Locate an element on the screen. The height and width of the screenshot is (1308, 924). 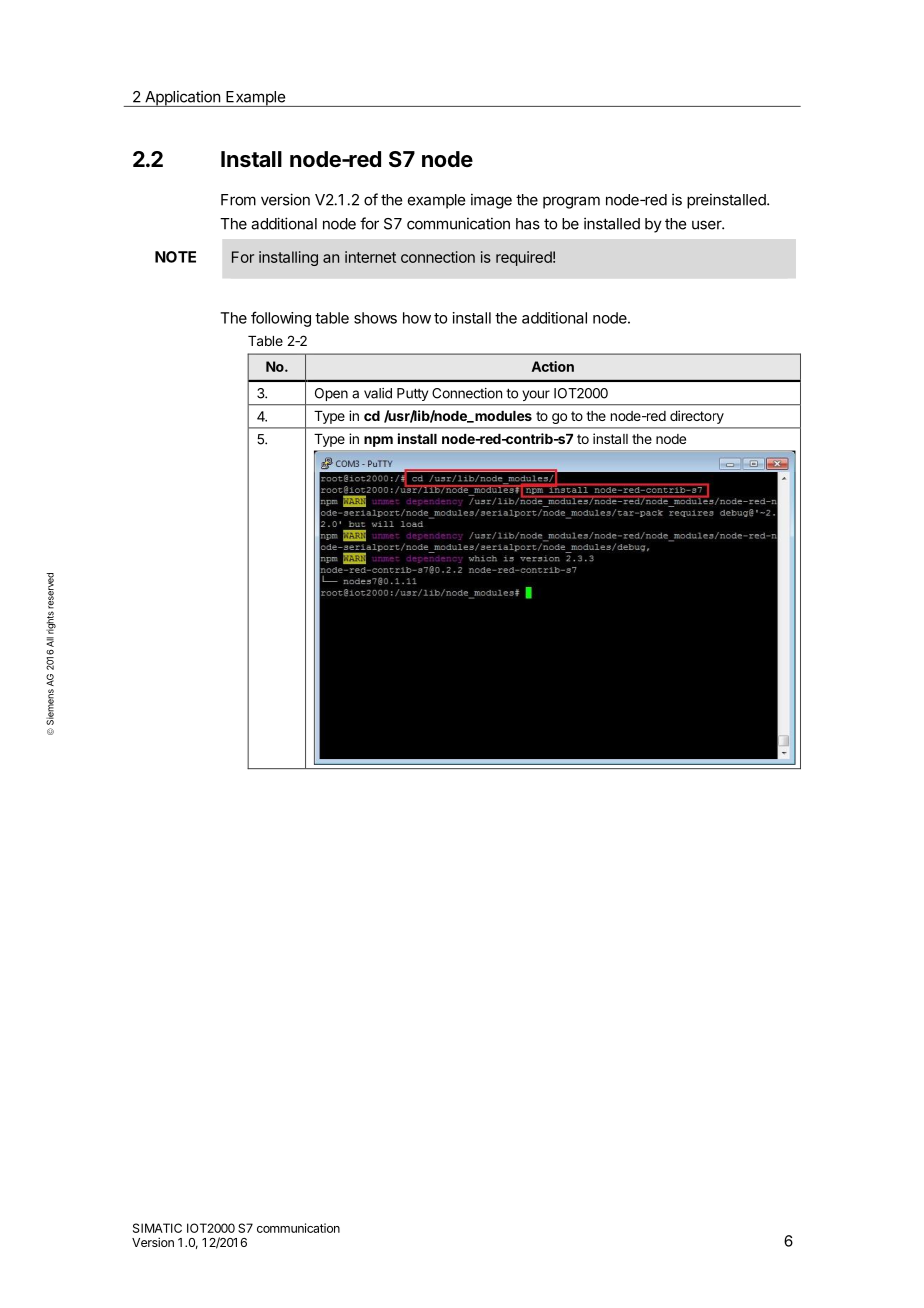
npm is located at coordinates (378, 441).
